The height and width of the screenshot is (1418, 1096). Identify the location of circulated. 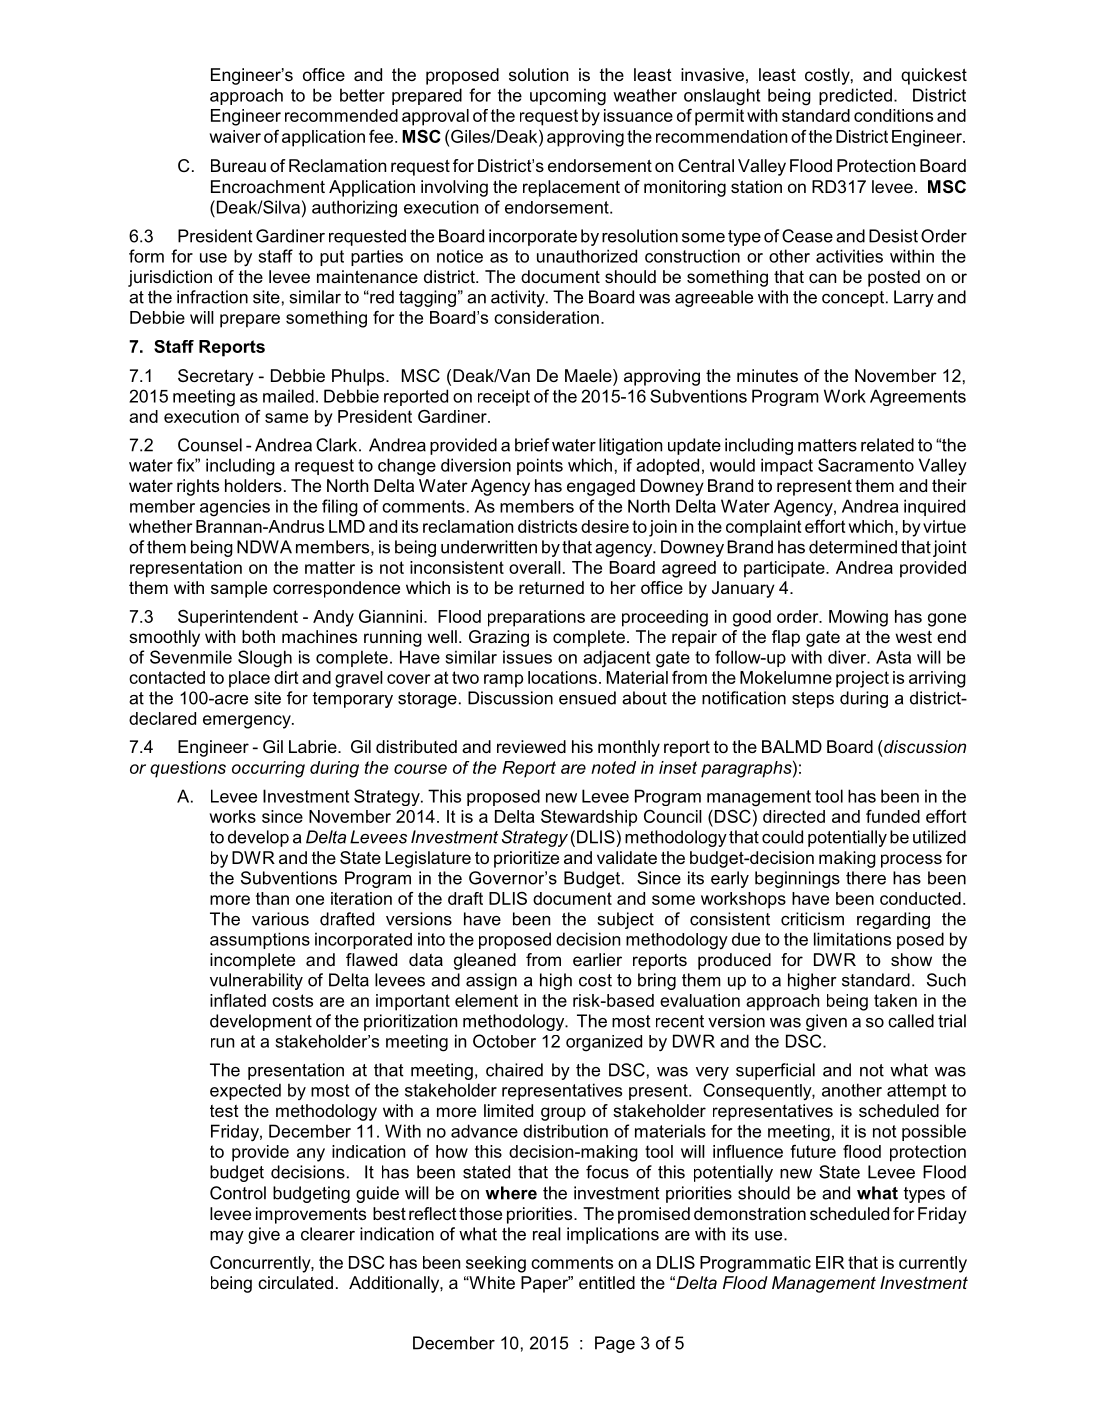
(295, 1282).
